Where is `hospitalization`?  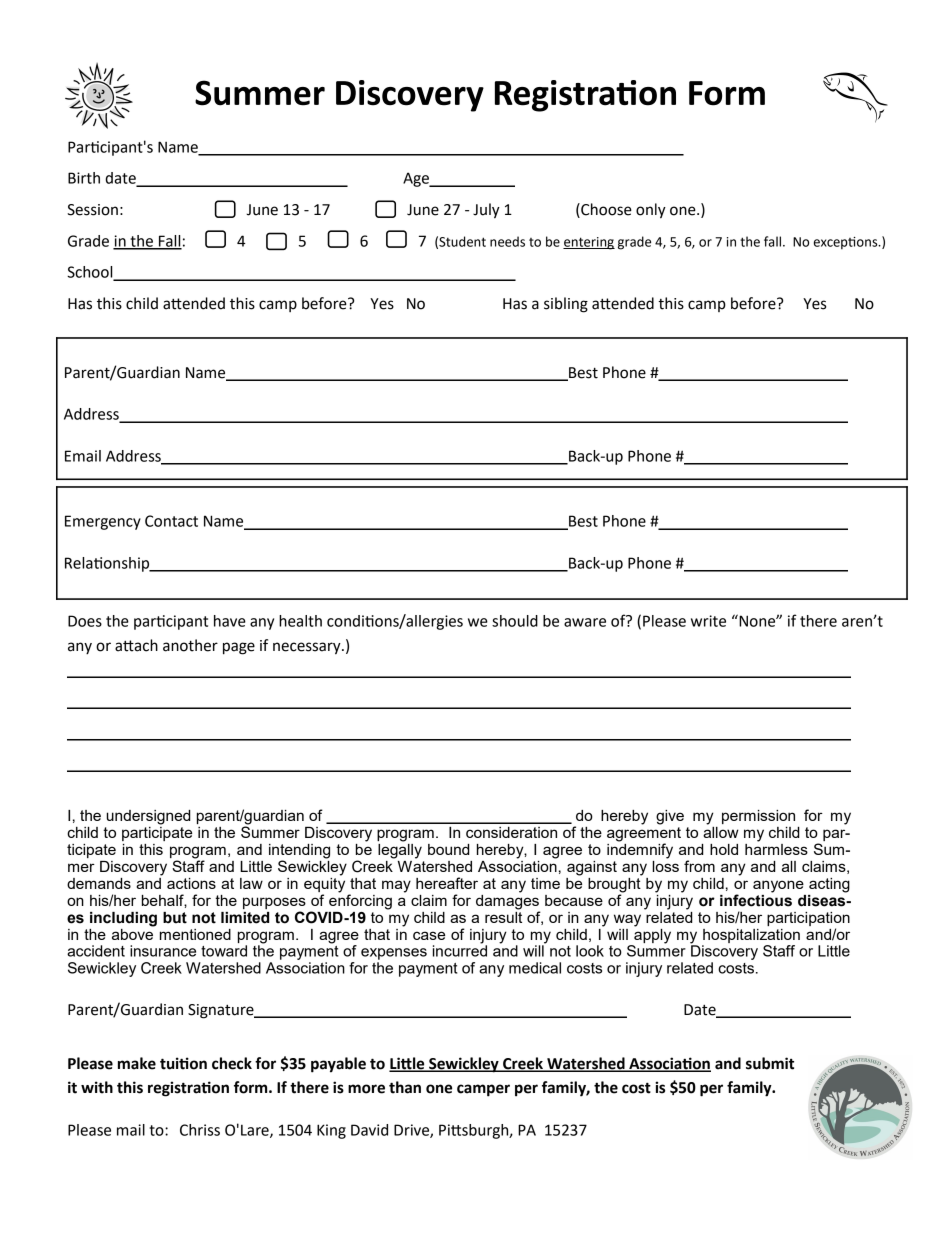
hospitalization is located at coordinates (751, 936).
